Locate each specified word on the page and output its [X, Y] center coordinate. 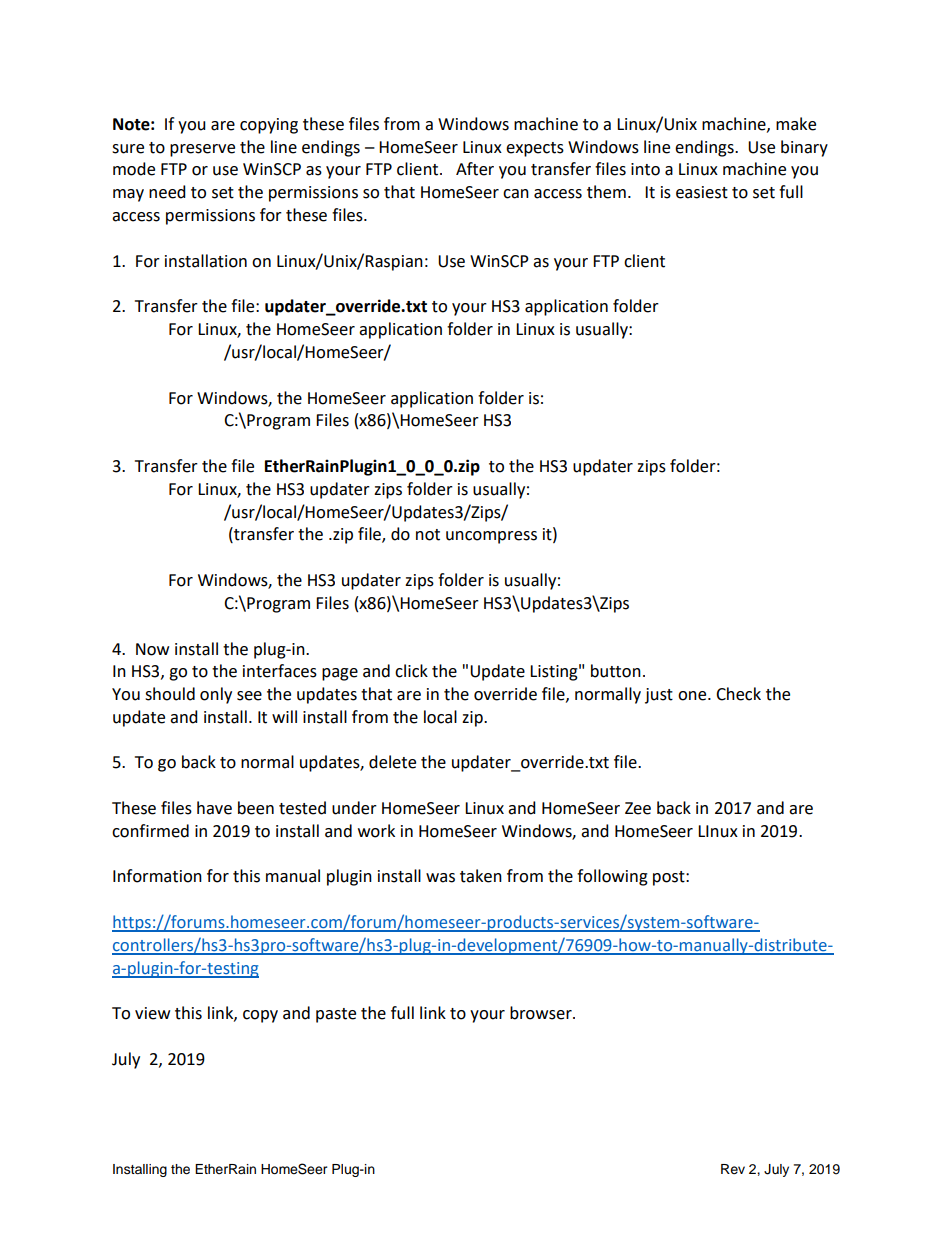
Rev [733, 1169]
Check [738, 694]
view [152, 1013]
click [411, 671]
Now [152, 649]
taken [481, 876]
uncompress [491, 537]
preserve [202, 150]
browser [542, 1013]
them [606, 192]
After [475, 169]
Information [157, 876]
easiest [702, 192]
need [167, 192]
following [612, 877]
